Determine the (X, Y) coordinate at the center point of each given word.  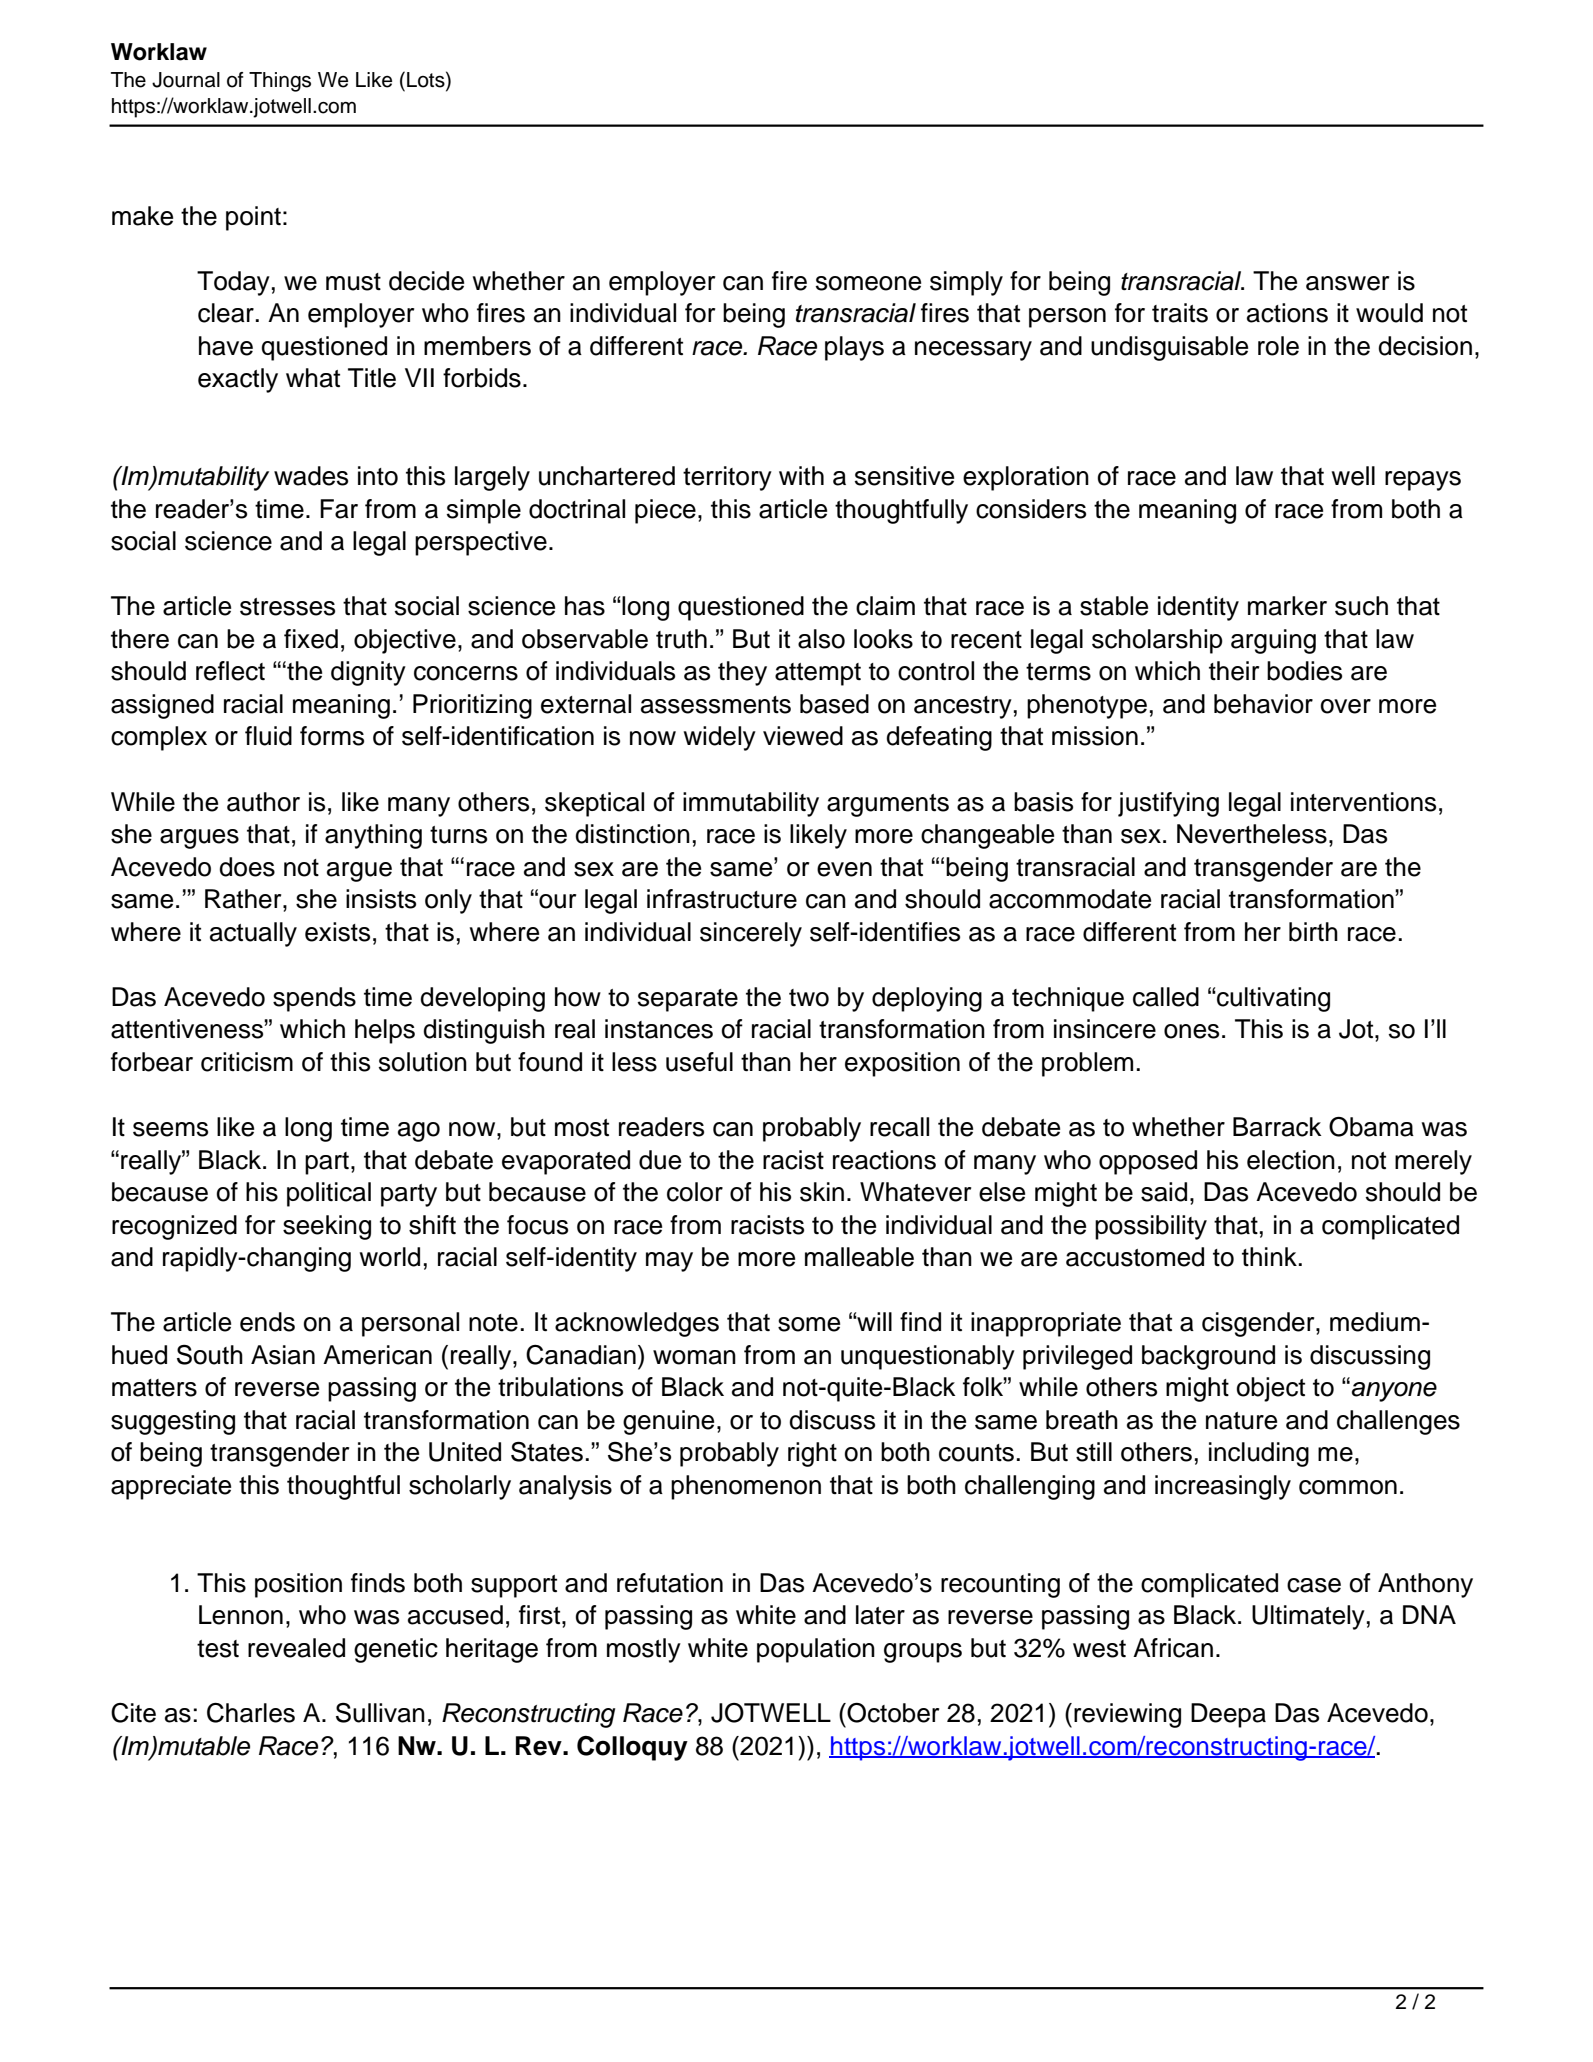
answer (1347, 283)
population (816, 1650)
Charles (251, 1713)
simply (966, 283)
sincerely (751, 934)
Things (280, 82)
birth (1313, 932)
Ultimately (1308, 1617)
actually (253, 934)
